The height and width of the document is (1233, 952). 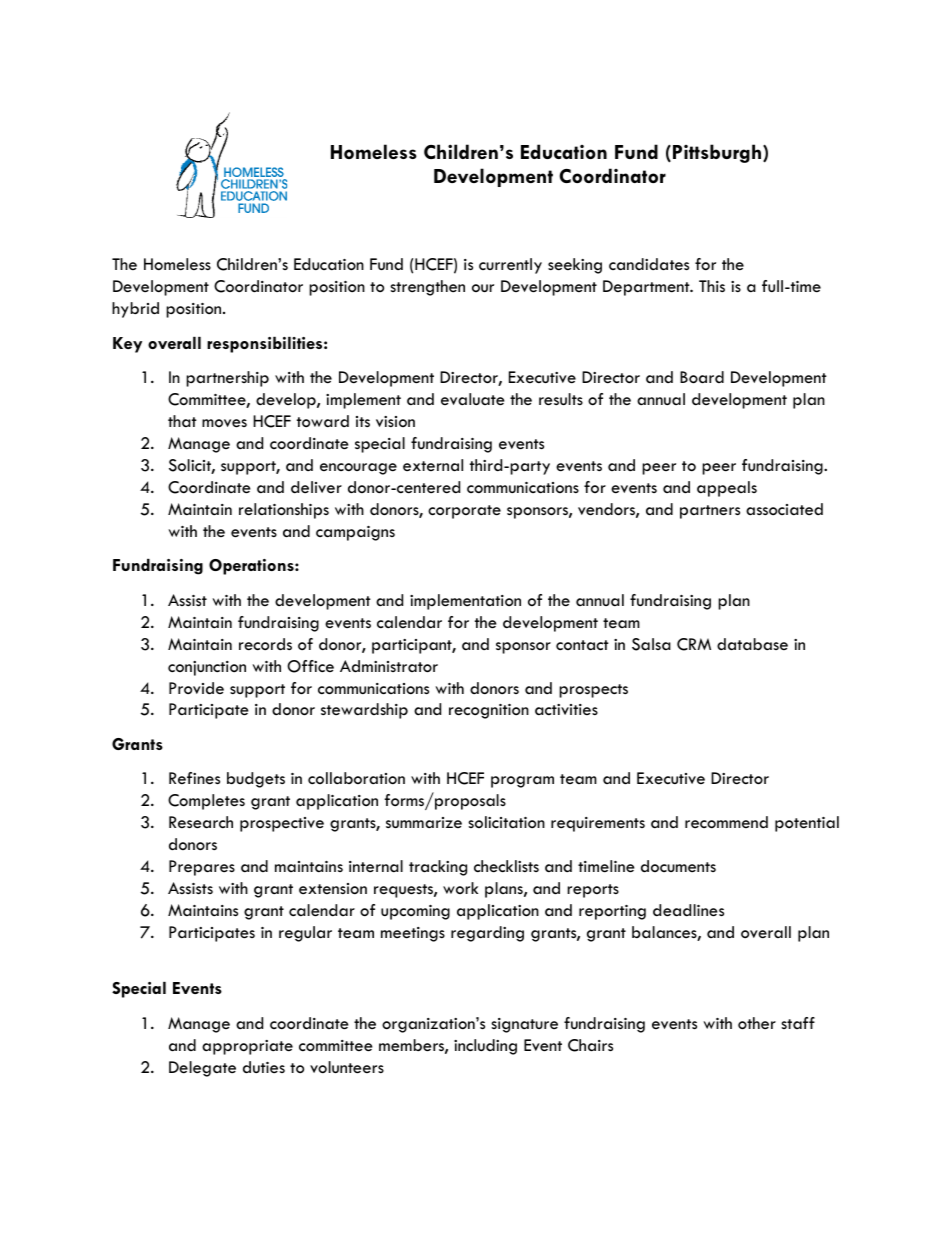 What do you see at coordinates (712, 286) in the document?
I see `This` at bounding box center [712, 286].
